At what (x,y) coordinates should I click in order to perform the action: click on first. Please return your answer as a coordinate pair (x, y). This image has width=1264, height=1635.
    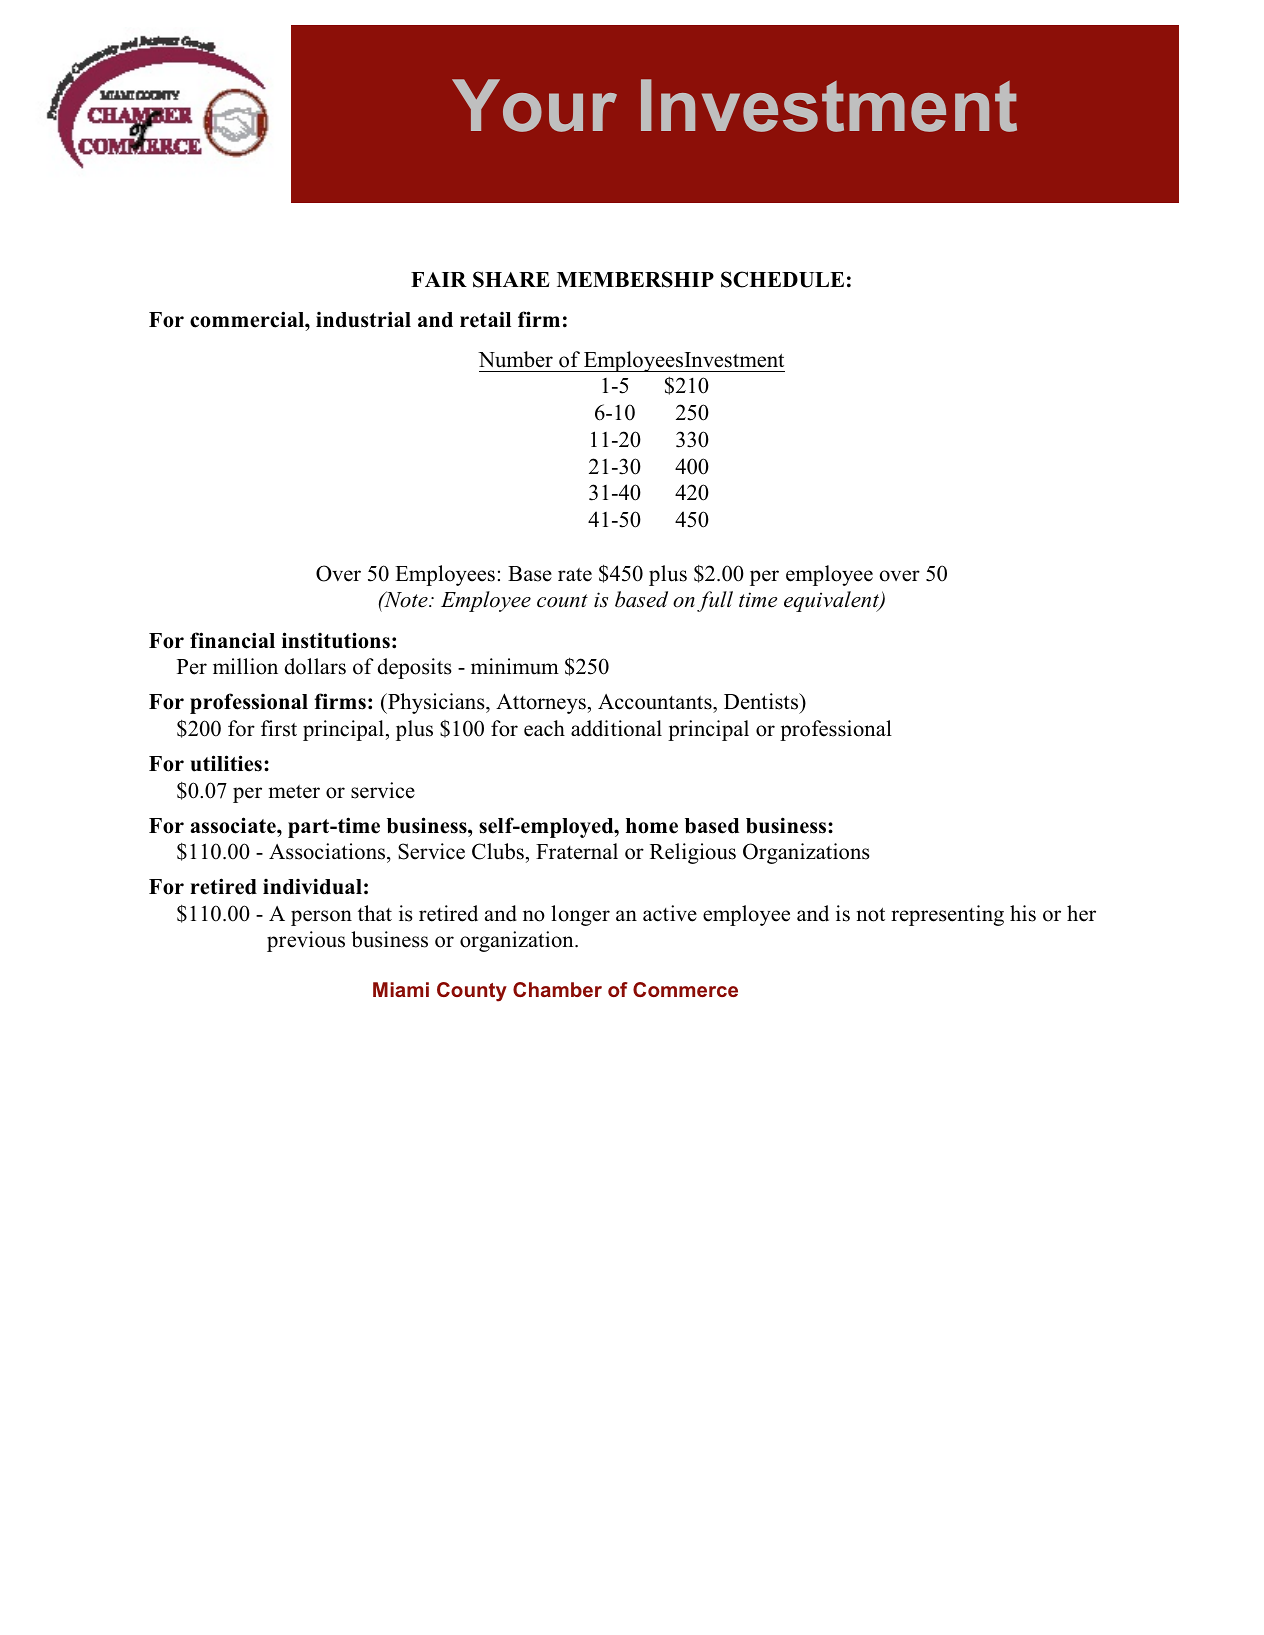
    Looking at the image, I should click on (279, 728).
